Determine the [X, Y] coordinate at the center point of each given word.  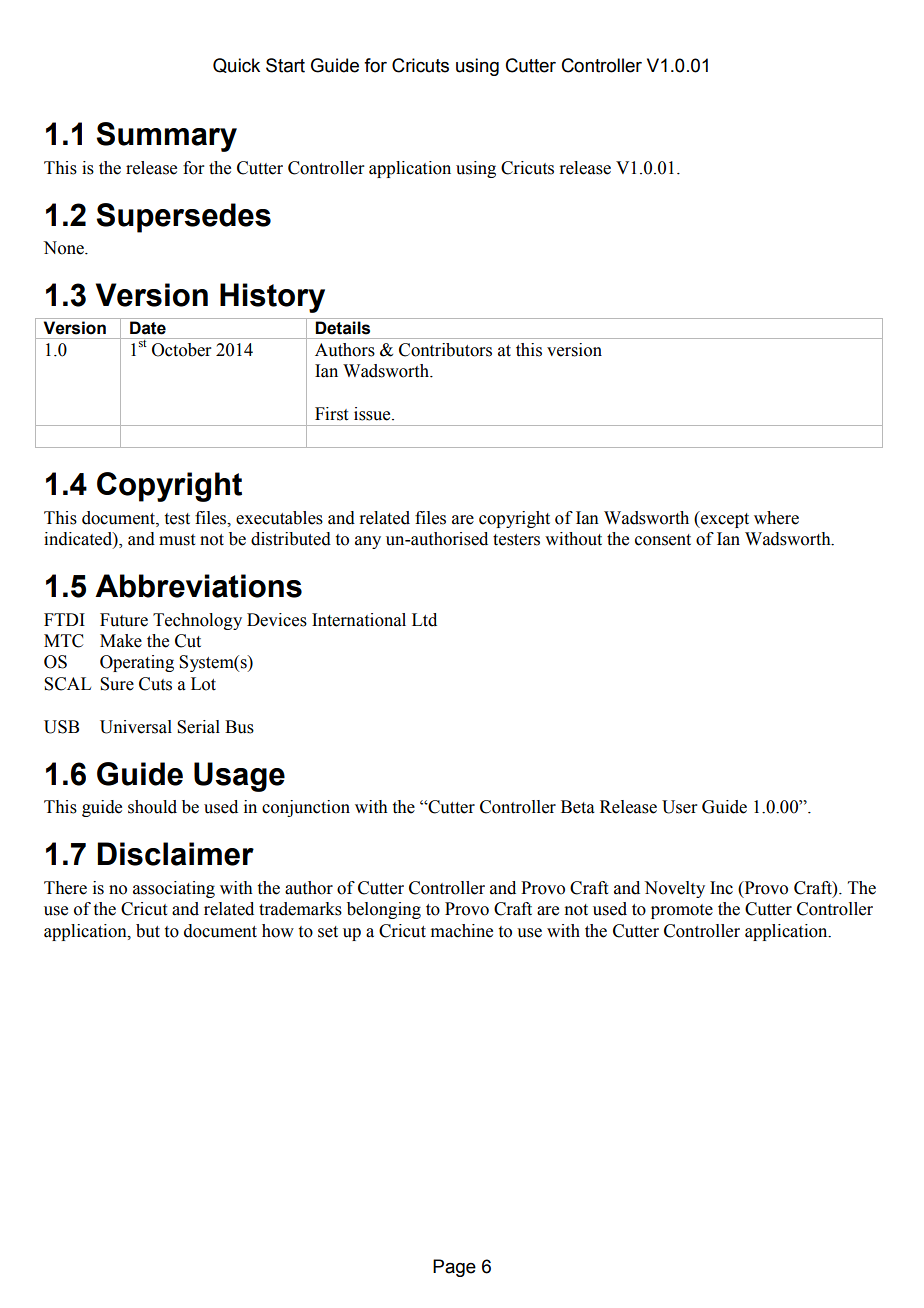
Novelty [674, 889]
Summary [166, 137]
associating [174, 889]
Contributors [445, 350]
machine [462, 931]
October [182, 350]
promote [682, 911]
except [724, 519]
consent [663, 540]
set [328, 932]
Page [454, 1268]
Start [285, 65]
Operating [137, 663]
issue [373, 414]
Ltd [424, 620]
